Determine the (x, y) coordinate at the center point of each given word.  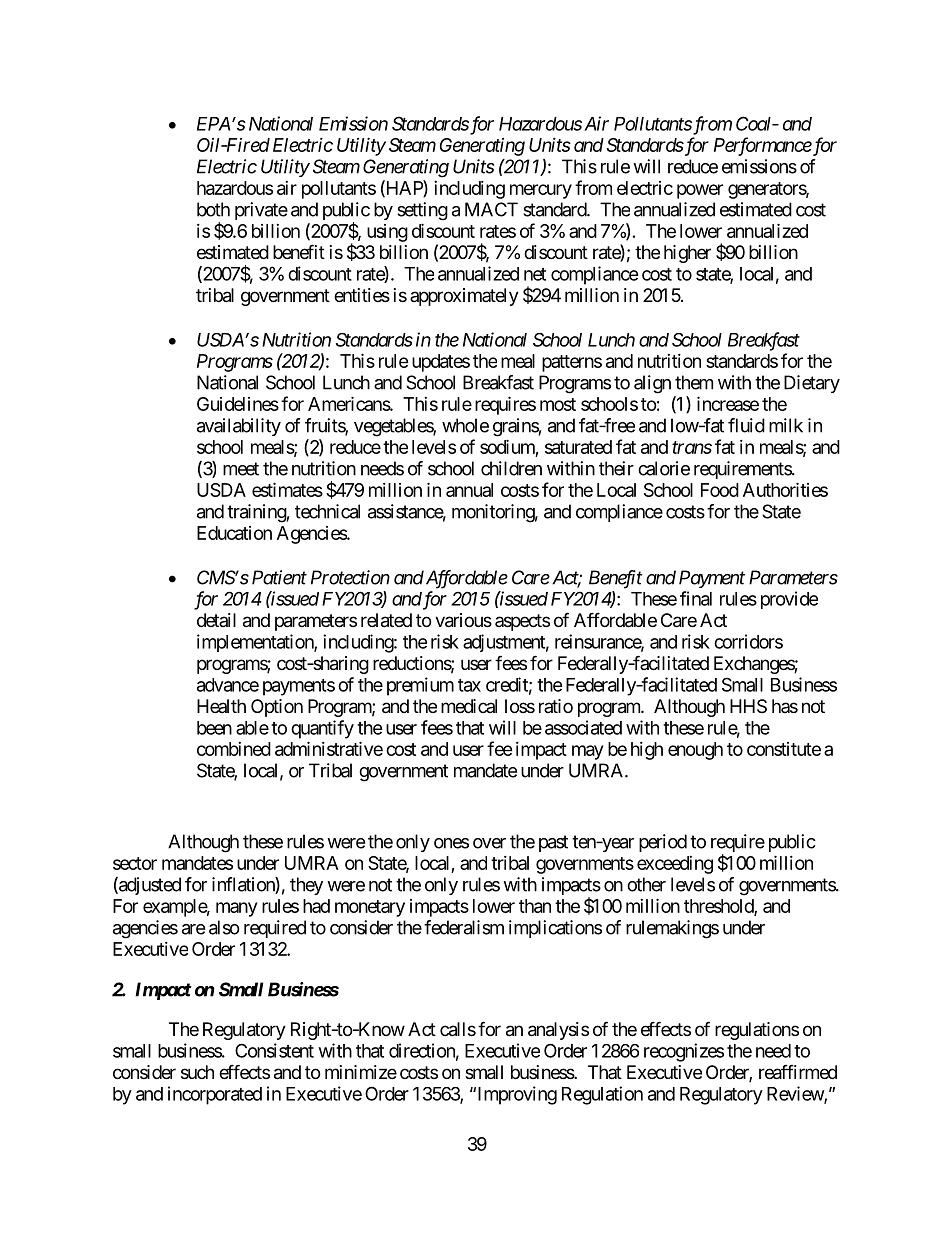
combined (234, 749)
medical (469, 706)
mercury (541, 191)
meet (241, 469)
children (511, 468)
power (700, 191)
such (197, 1072)
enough (695, 751)
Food (720, 490)
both (213, 209)
